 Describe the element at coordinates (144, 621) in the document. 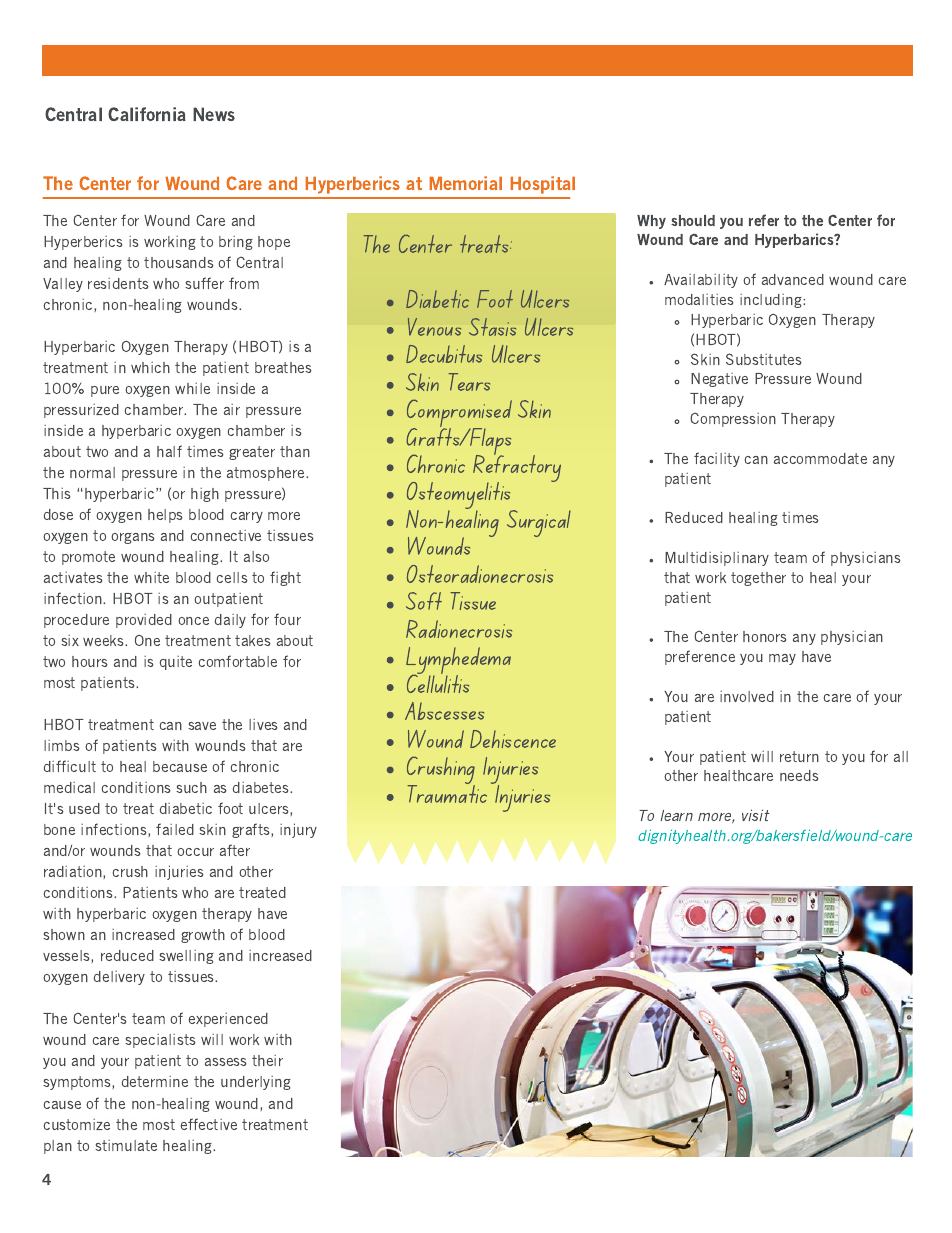

I see `provided` at that location.
